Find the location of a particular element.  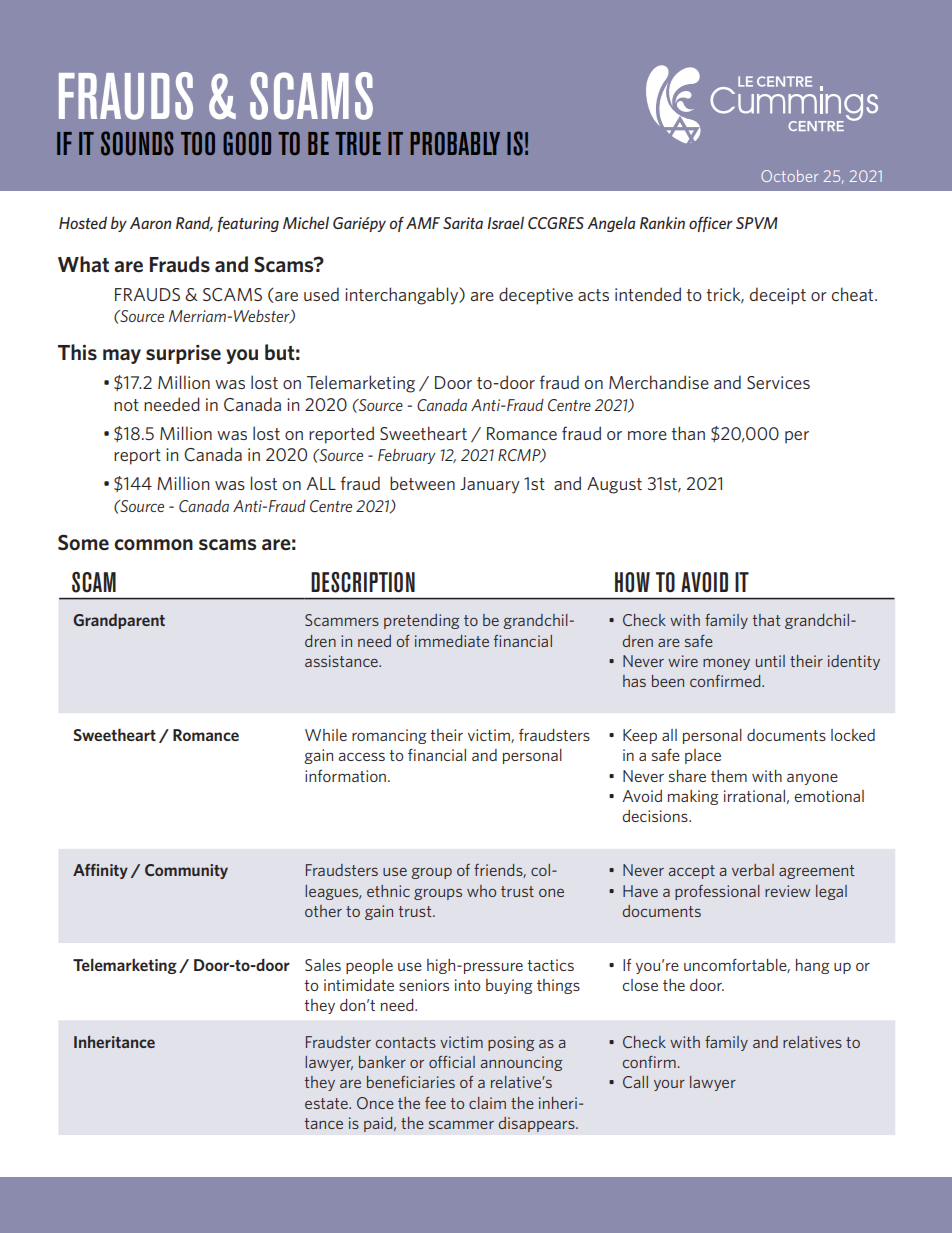

PROBABLY is located at coordinates (455, 143).
